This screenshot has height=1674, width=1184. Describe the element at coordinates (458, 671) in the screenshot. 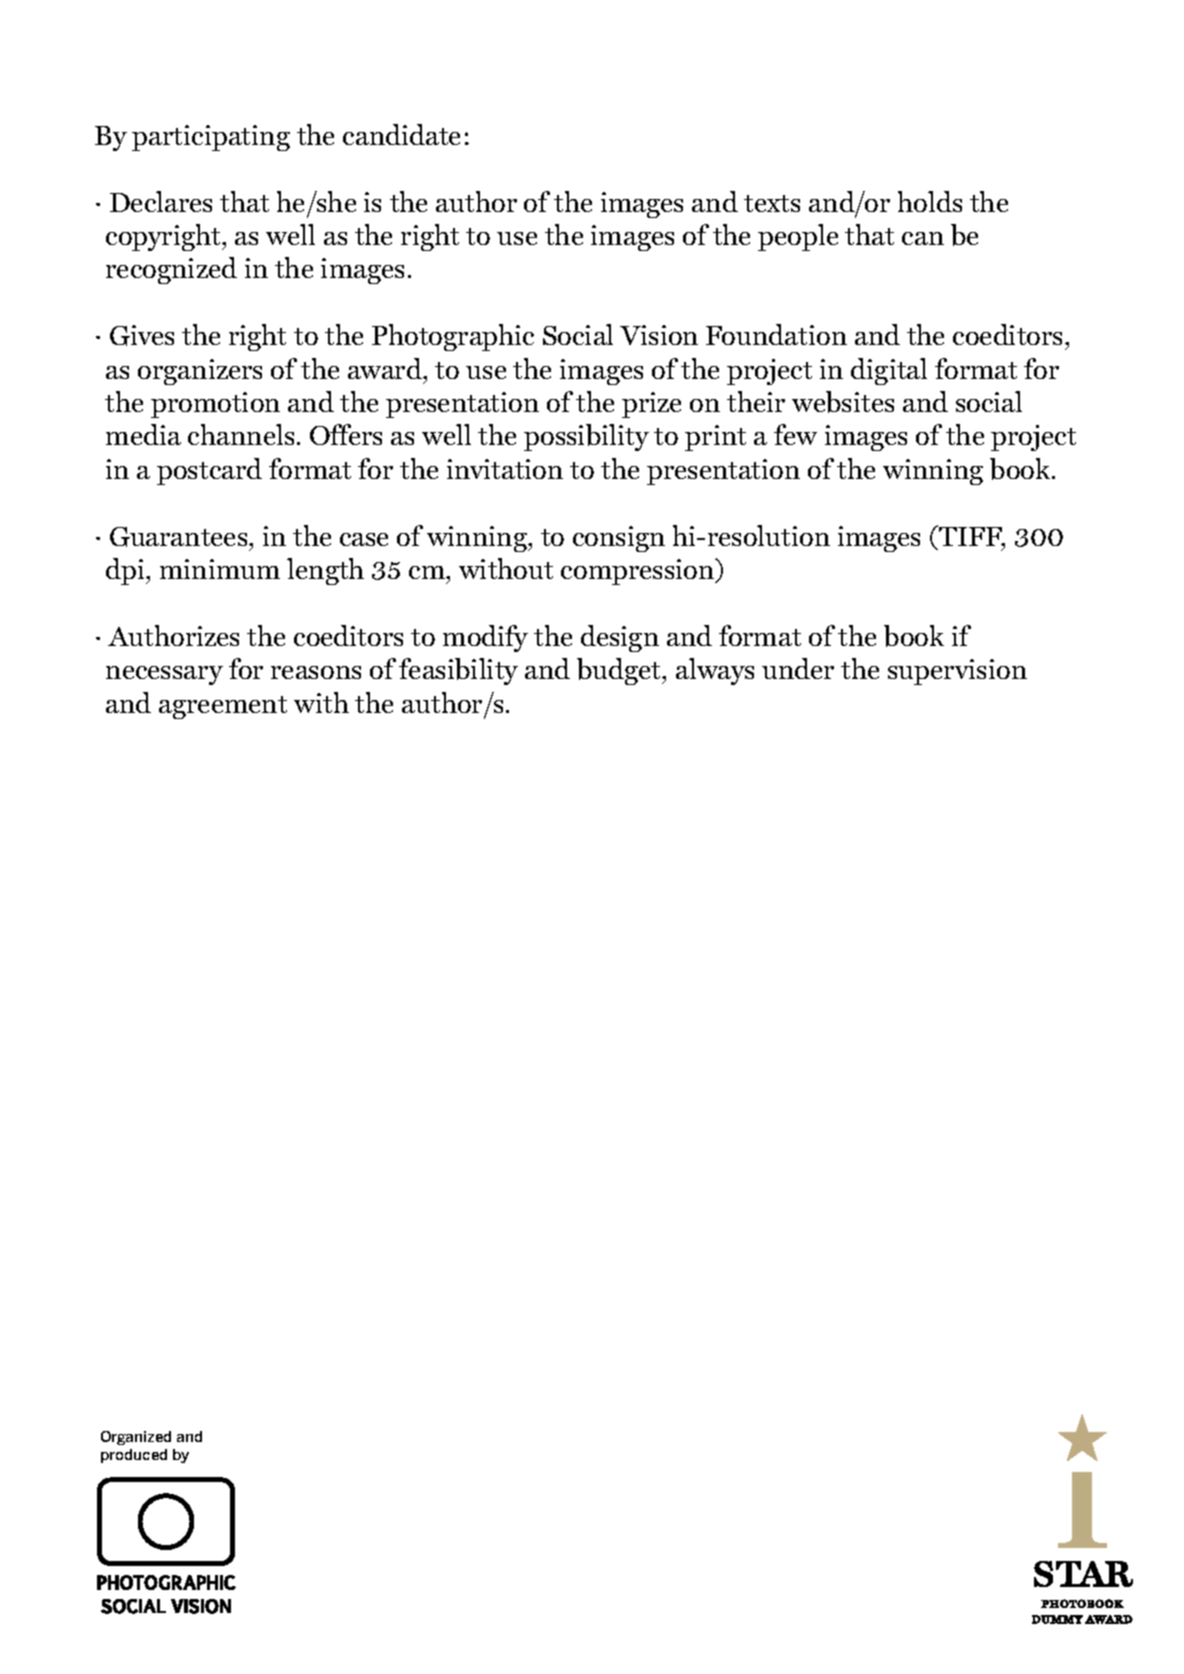

I see `feasibility` at that location.
